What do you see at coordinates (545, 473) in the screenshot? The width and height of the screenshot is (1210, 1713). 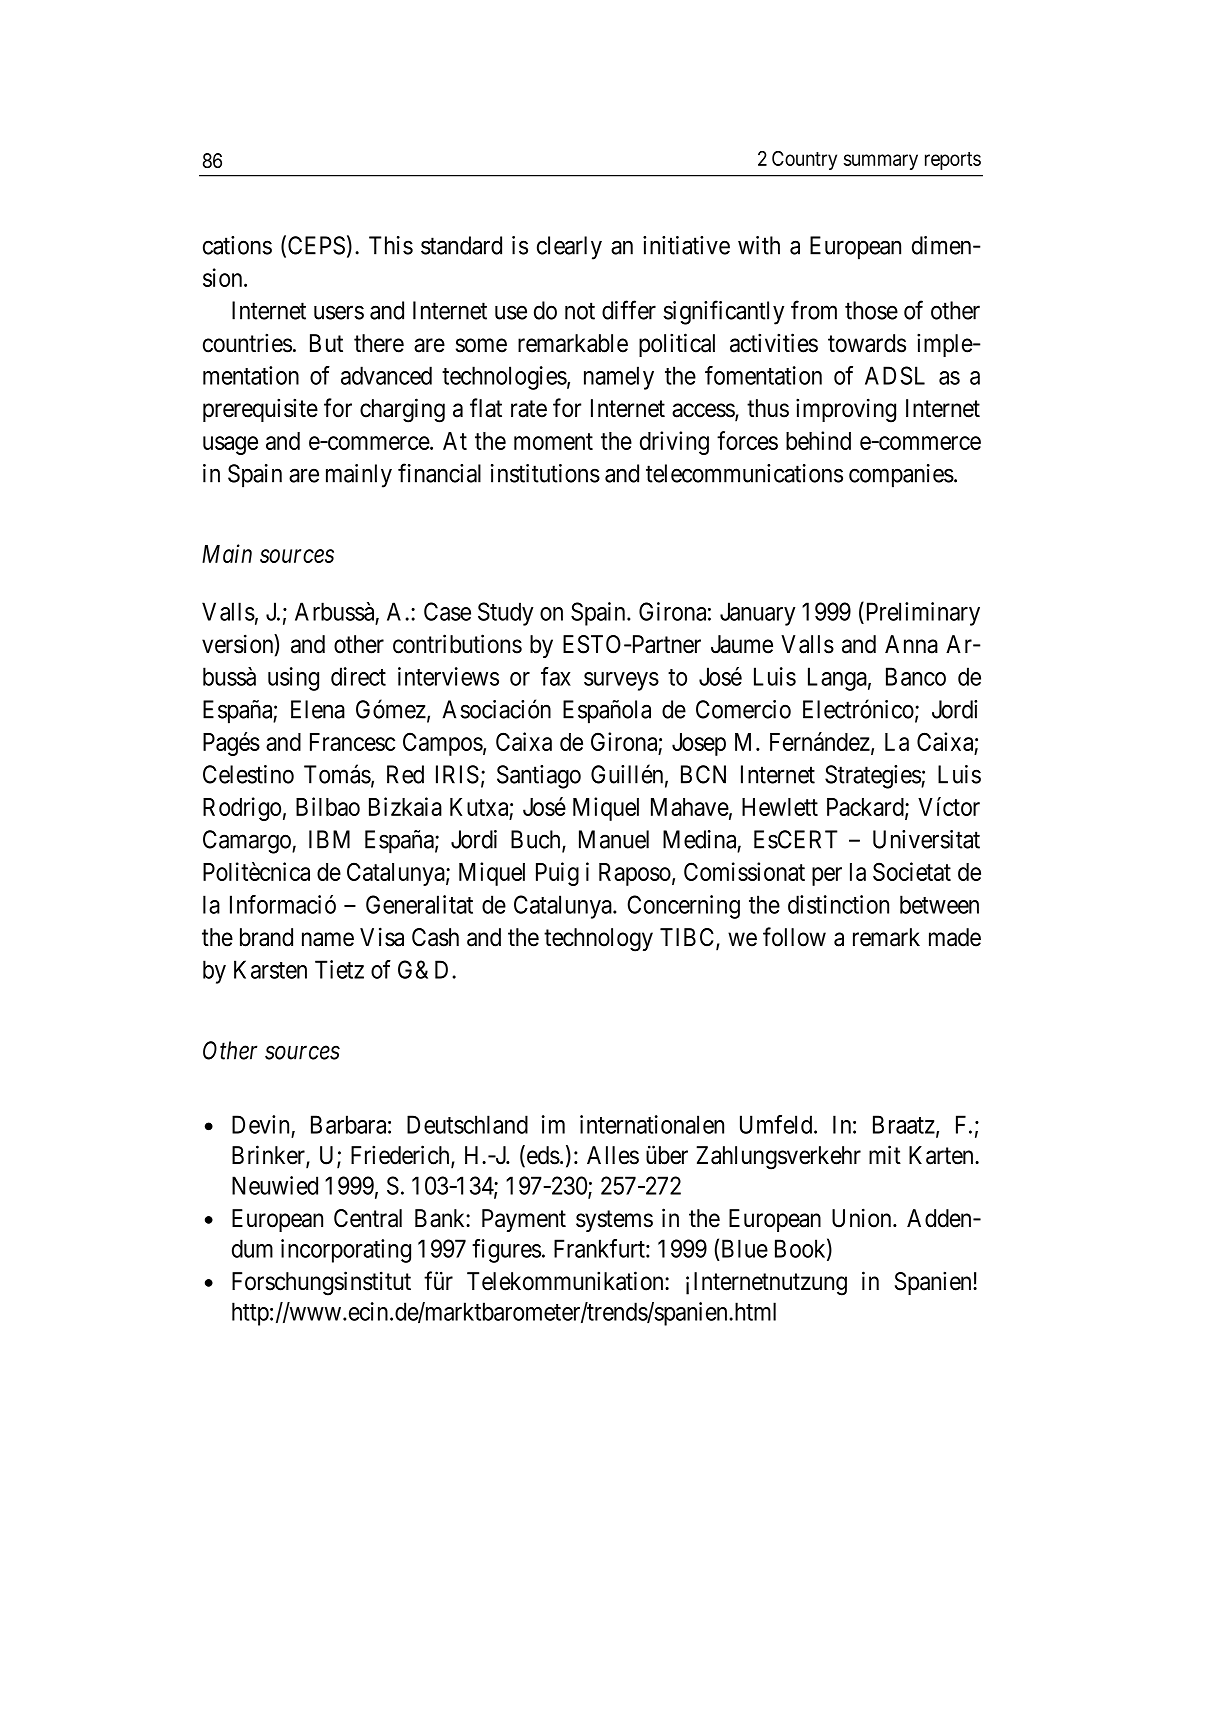 I see `institutions` at bounding box center [545, 473].
